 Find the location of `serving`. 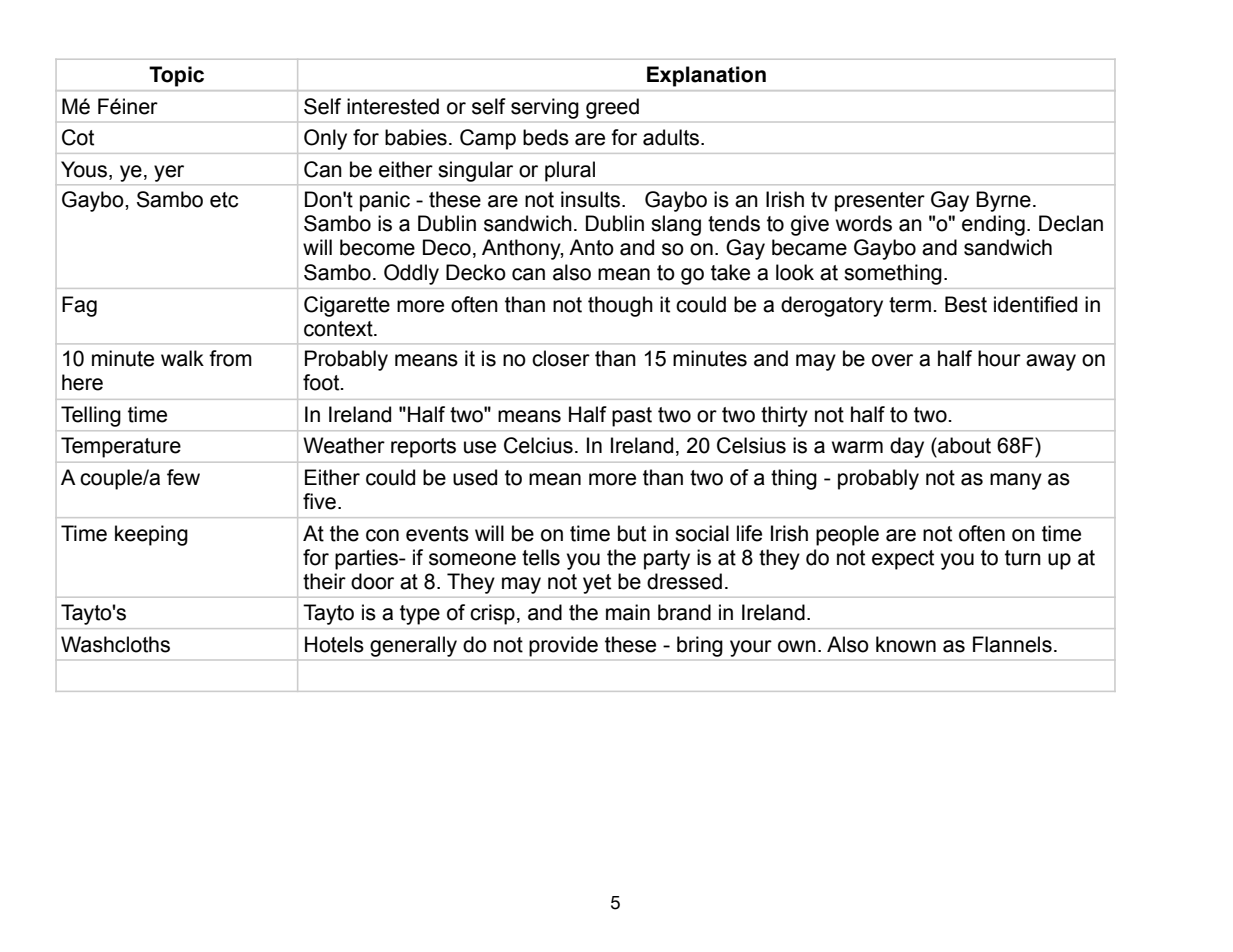

serving is located at coordinates (544, 108).
